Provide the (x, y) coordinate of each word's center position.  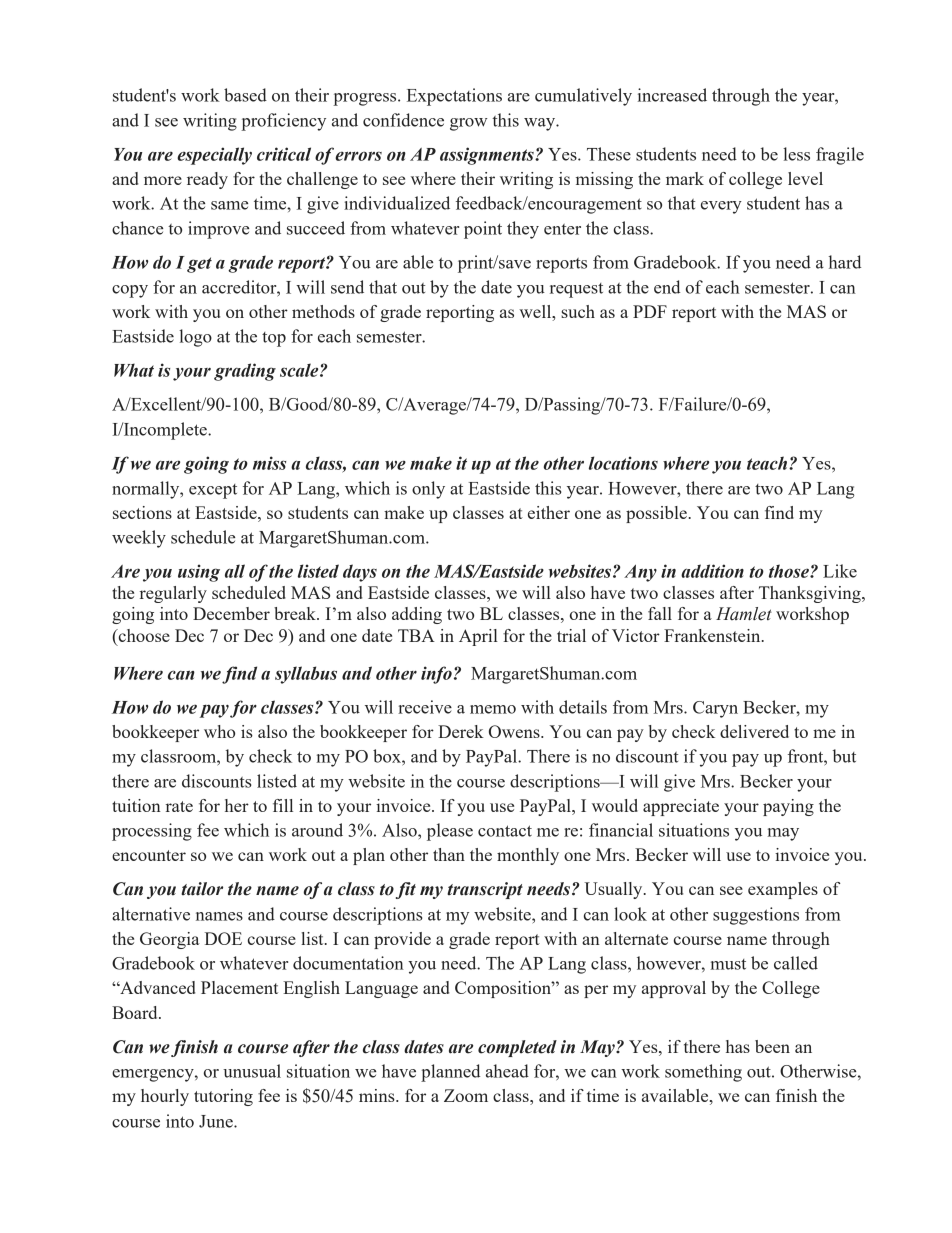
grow (469, 124)
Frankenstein (713, 635)
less (796, 154)
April (478, 637)
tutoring (223, 1097)
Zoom (466, 1095)
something (703, 1073)
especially (214, 156)
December (231, 613)
